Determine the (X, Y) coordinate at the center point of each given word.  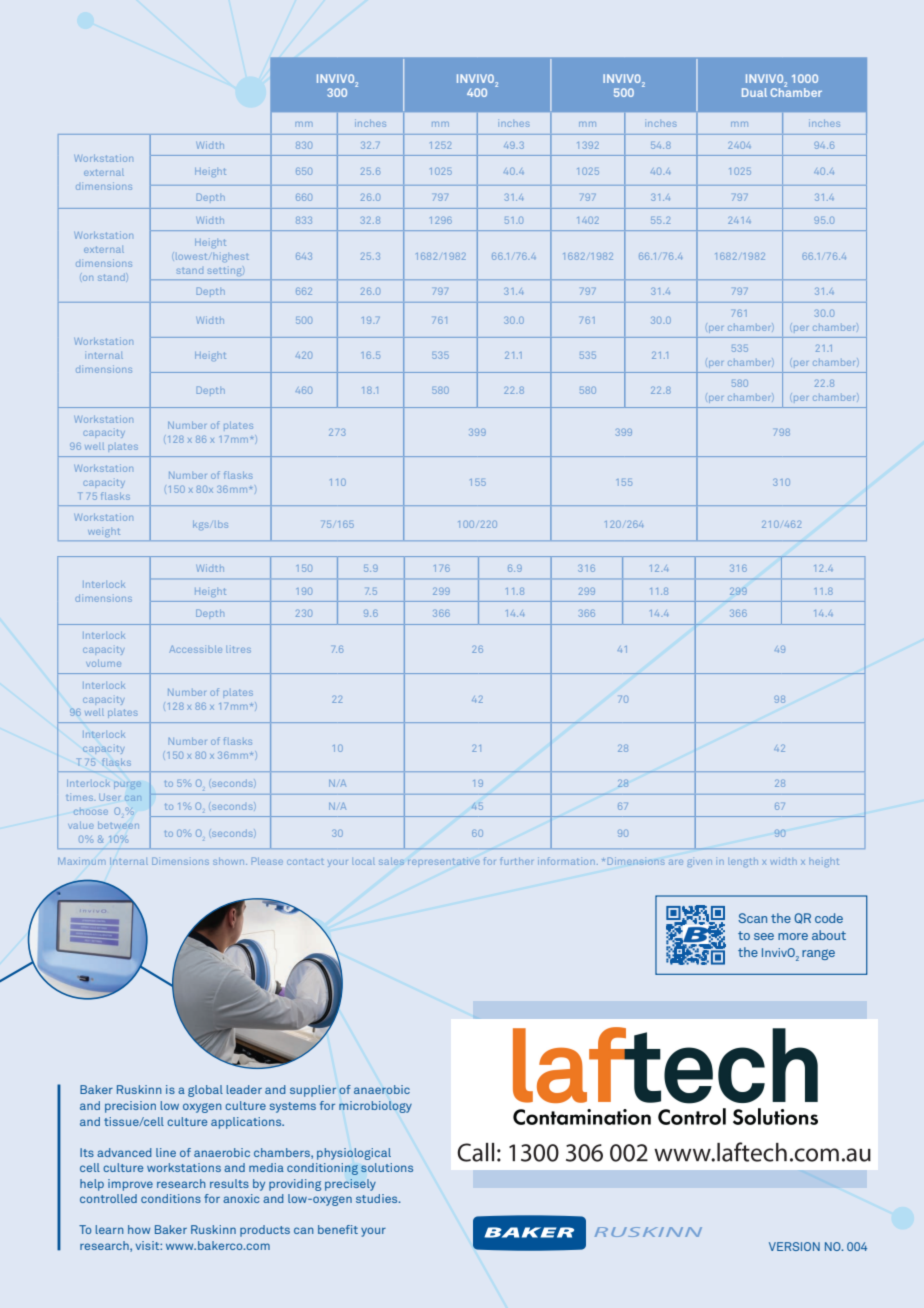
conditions (171, 1198)
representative (444, 861)
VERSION (794, 1246)
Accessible (195, 649)
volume (103, 663)
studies (378, 1198)
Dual (754, 92)
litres (239, 649)
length (743, 862)
